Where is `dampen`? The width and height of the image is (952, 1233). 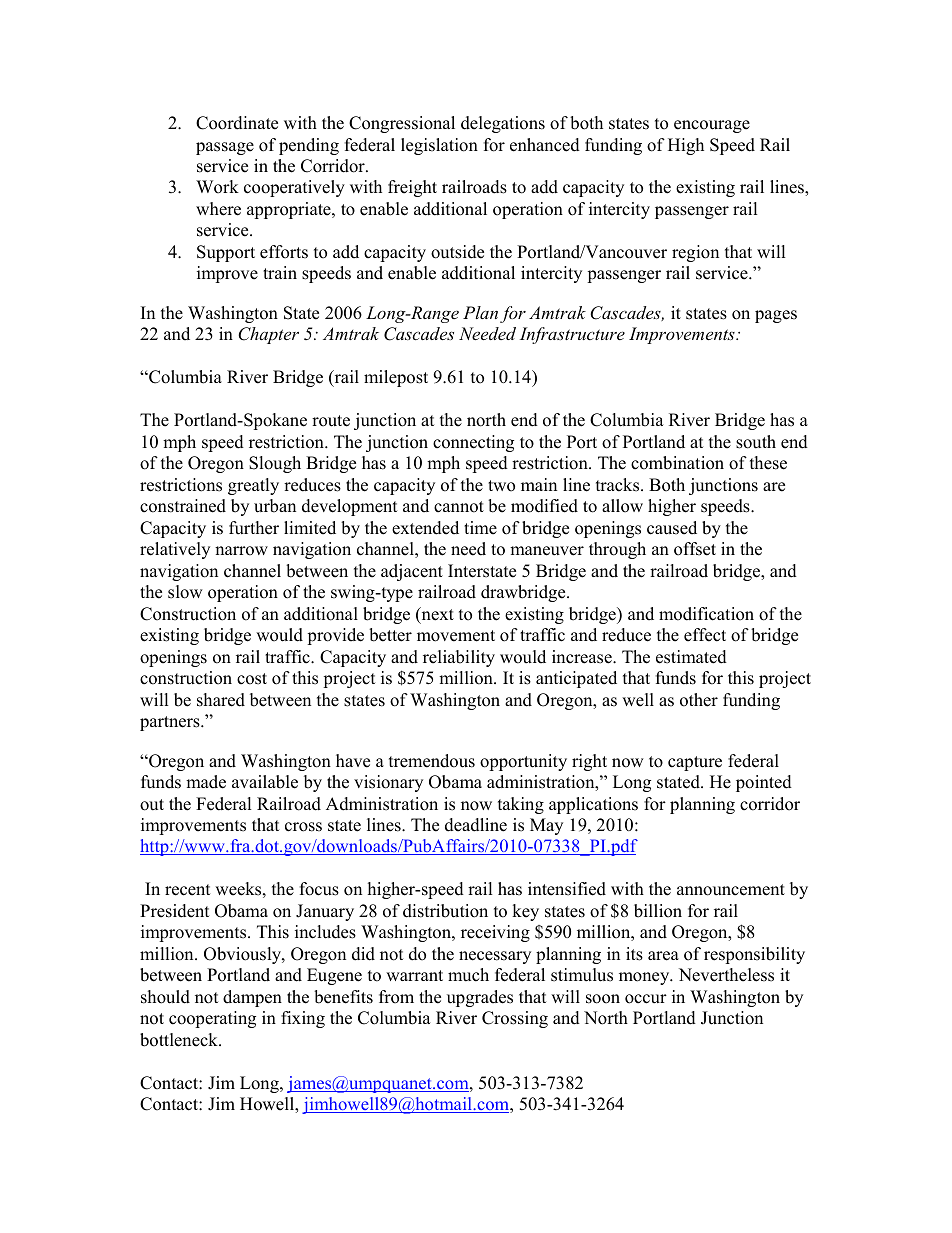 dampen is located at coordinates (252, 998).
